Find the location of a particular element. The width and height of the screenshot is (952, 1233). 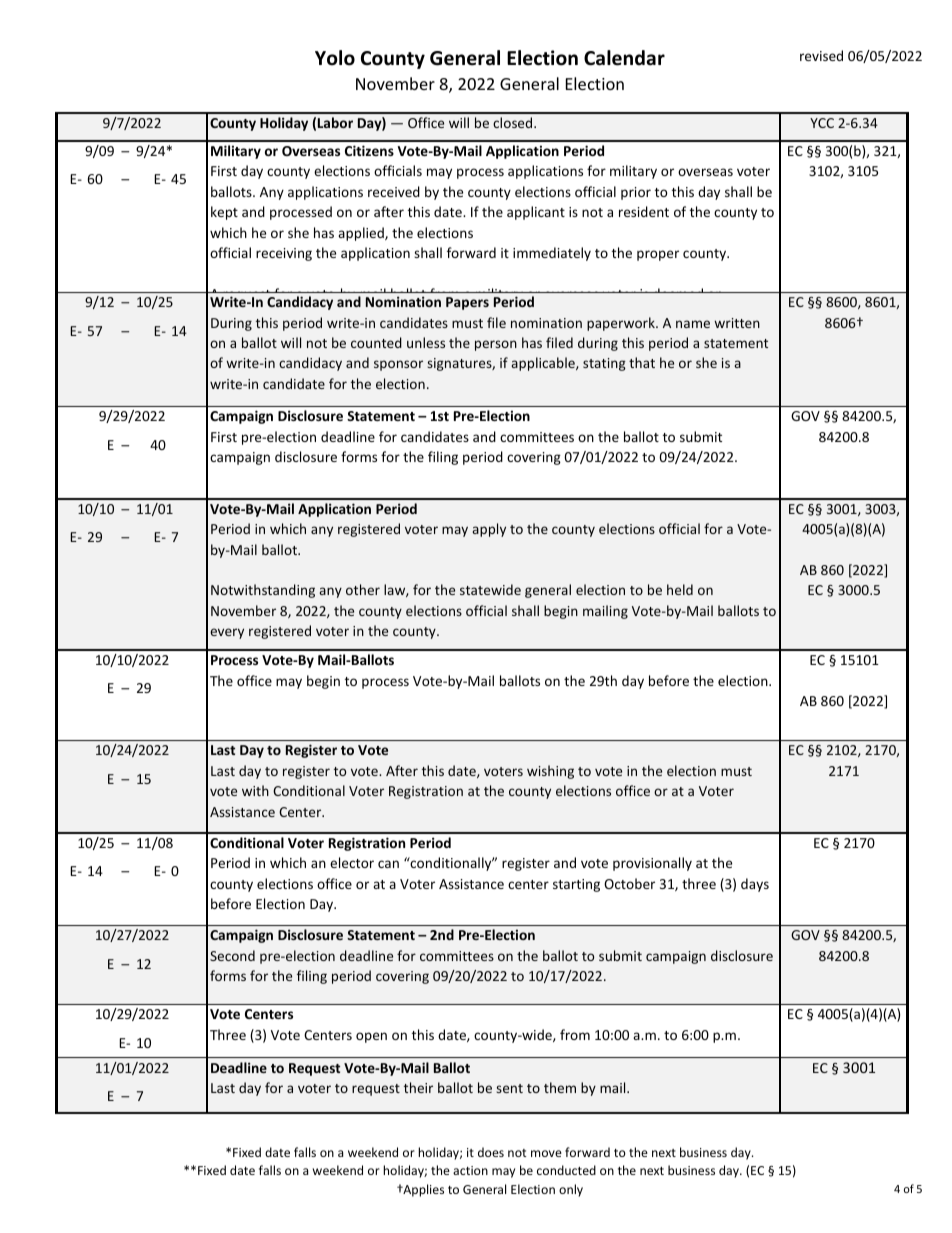

Yolo is located at coordinates (335, 58).
